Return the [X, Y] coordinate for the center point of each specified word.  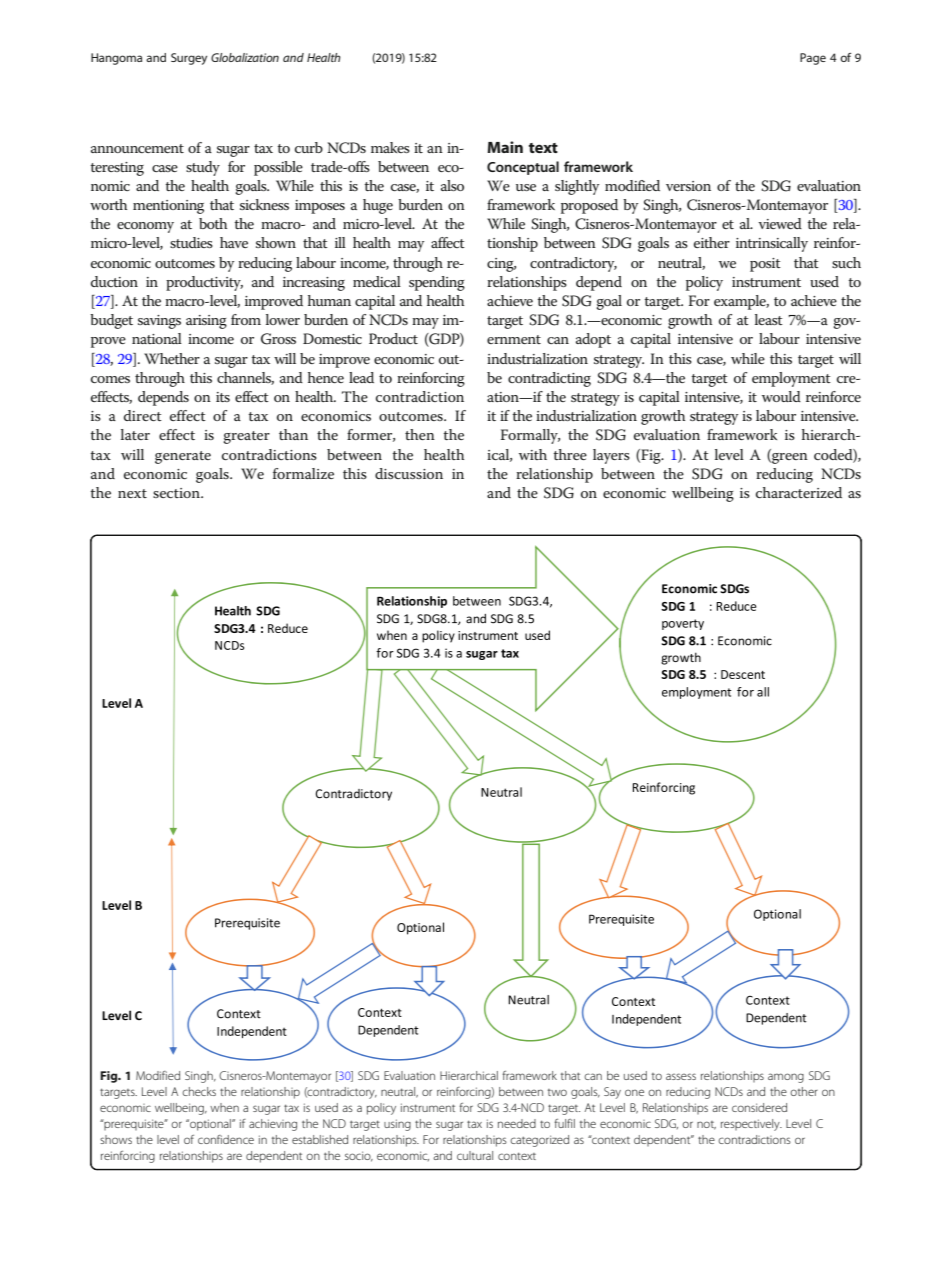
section [177, 493]
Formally [530, 436]
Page [813, 59]
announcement [137, 148]
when [224, 1107]
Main [505, 147]
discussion [409, 473]
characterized [799, 492]
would [781, 396]
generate [183, 457]
